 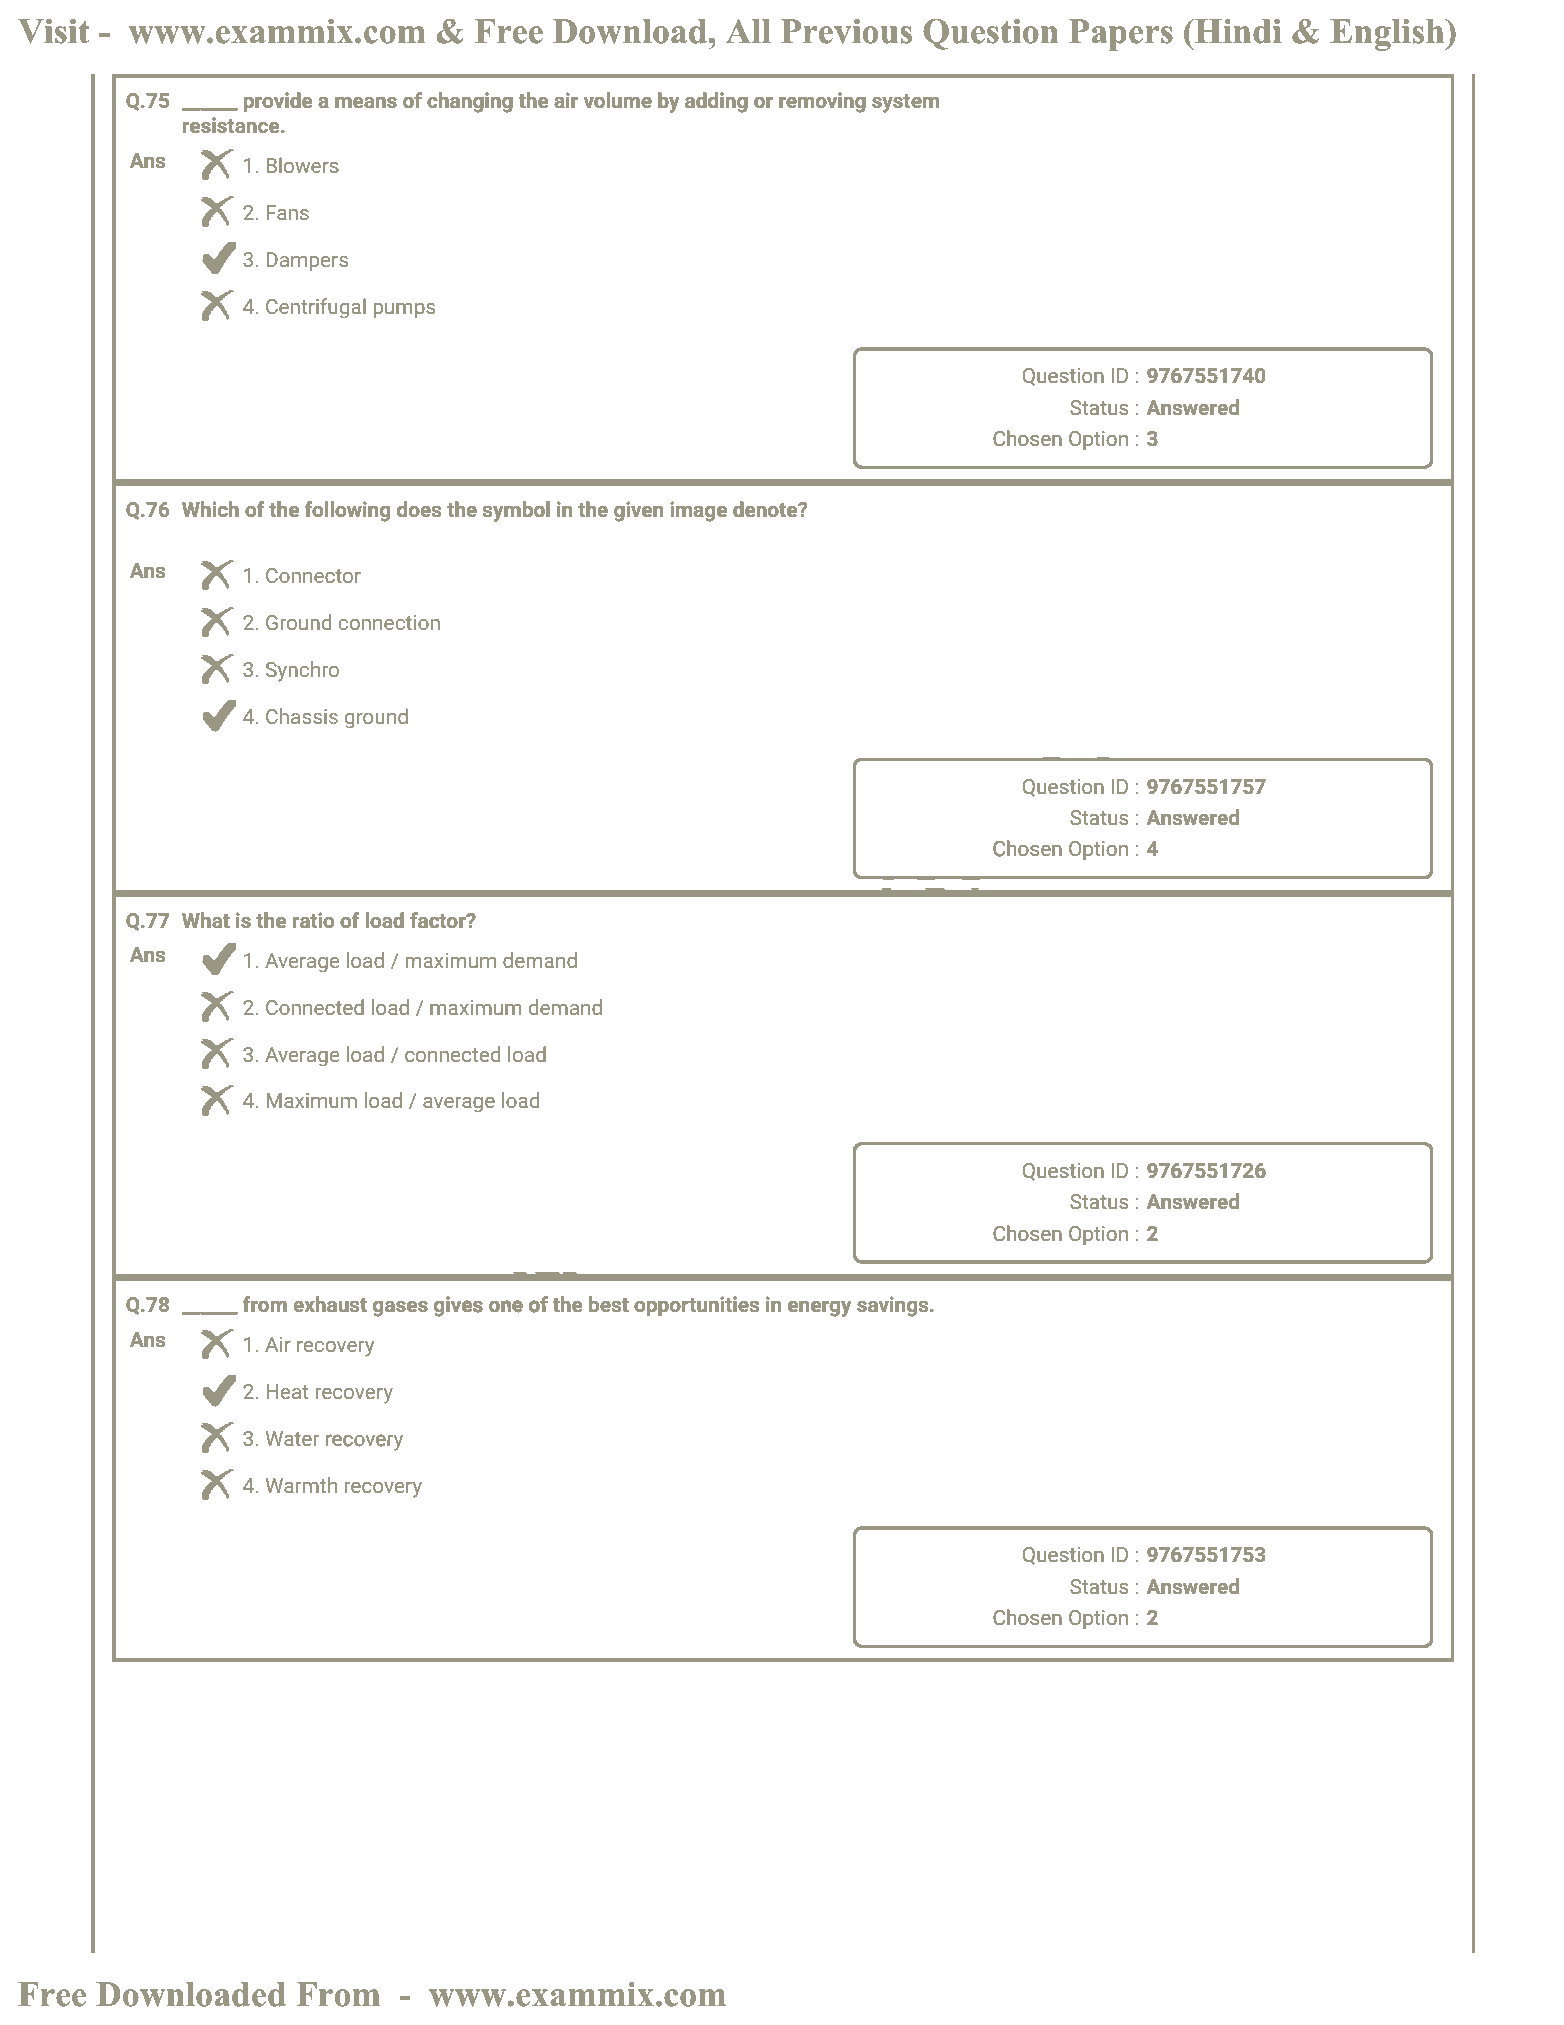 I want to click on opportunities, so click(x=696, y=1306).
